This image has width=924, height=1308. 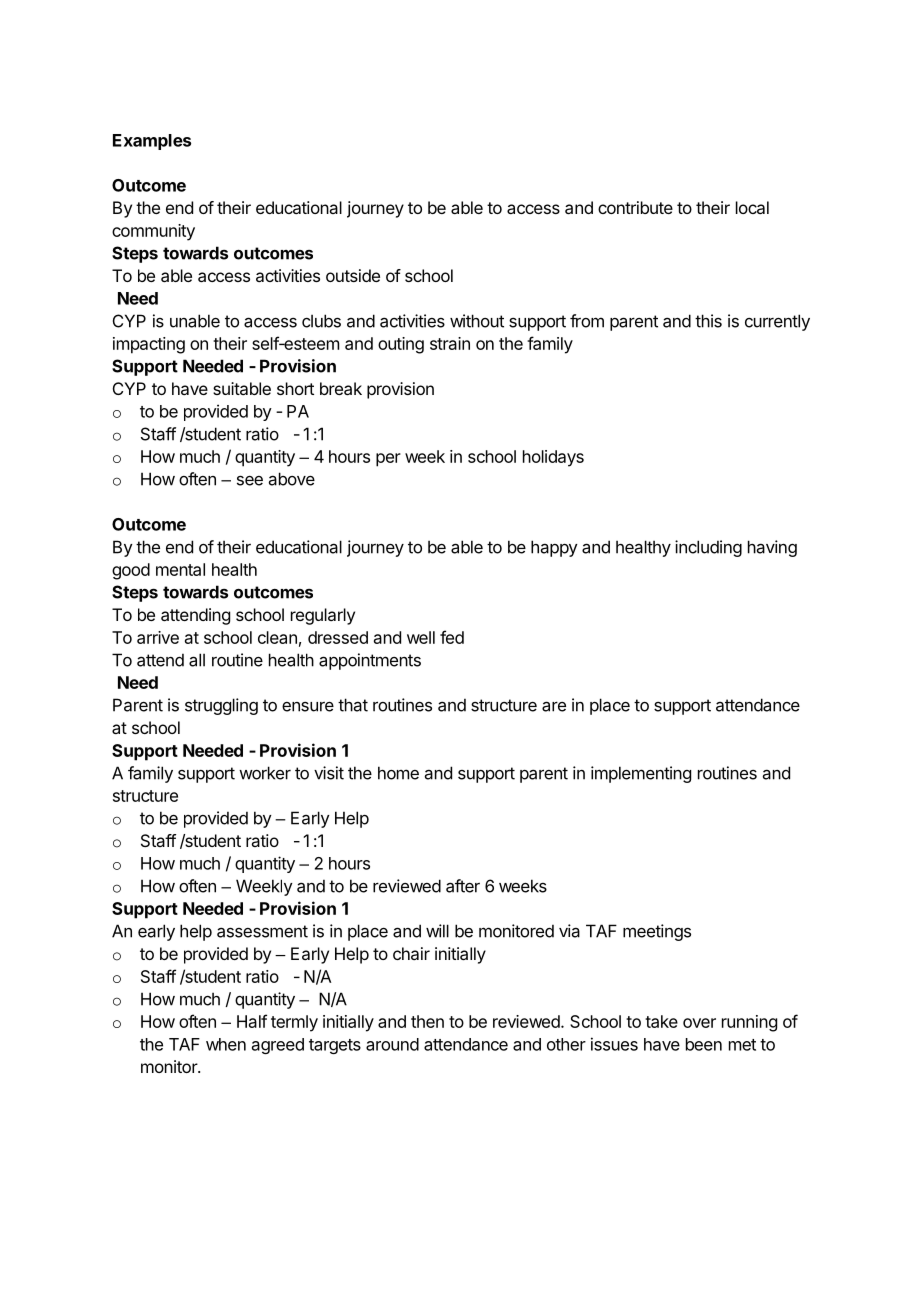 I want to click on outside, so click(x=353, y=275).
